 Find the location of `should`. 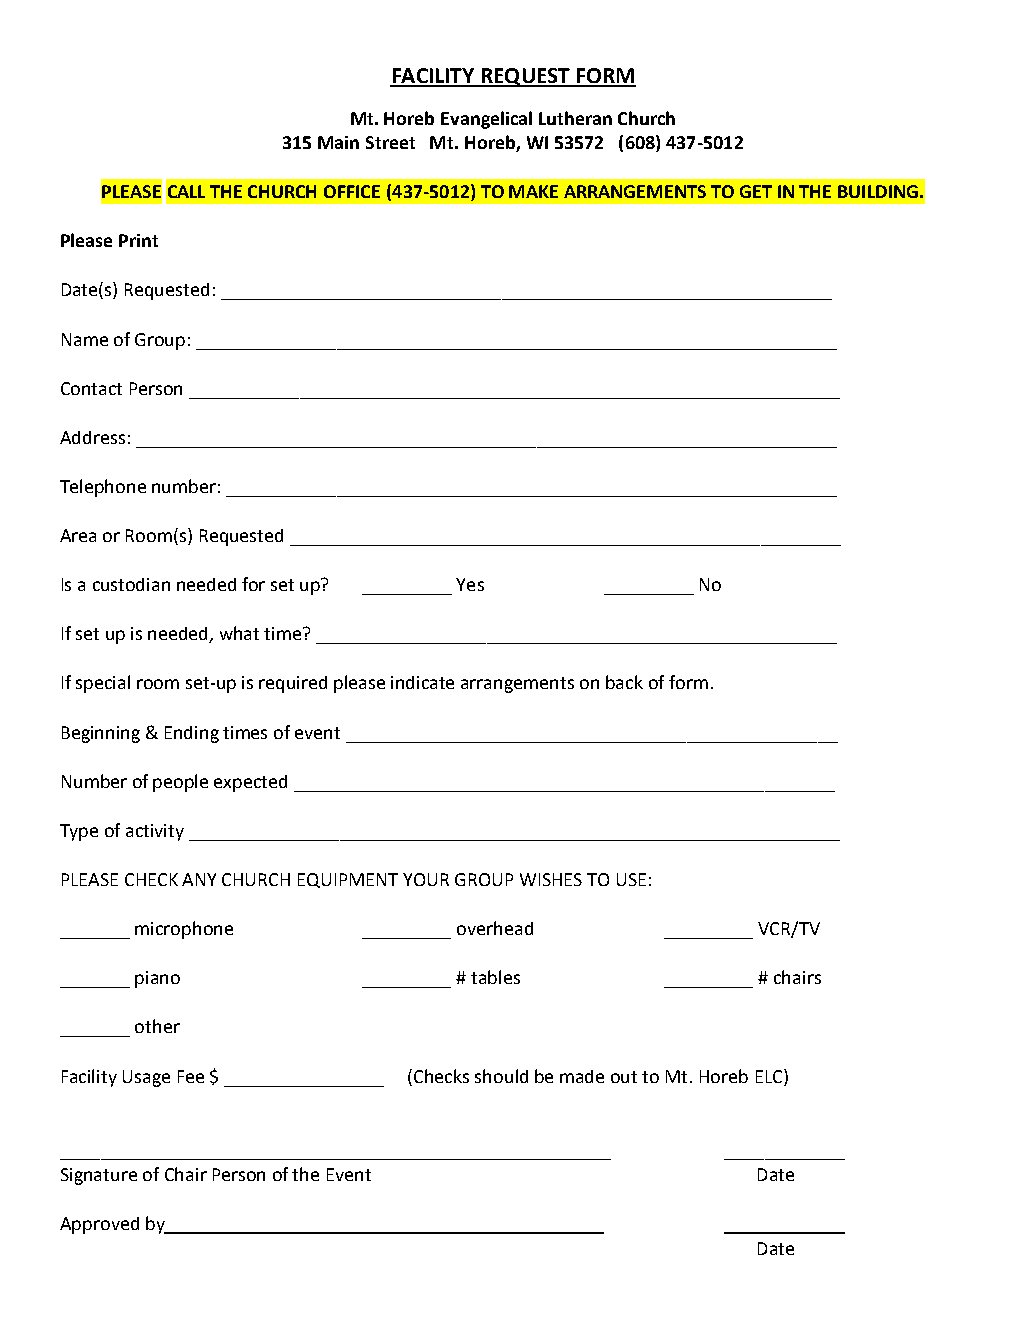

should is located at coordinates (501, 1076).
